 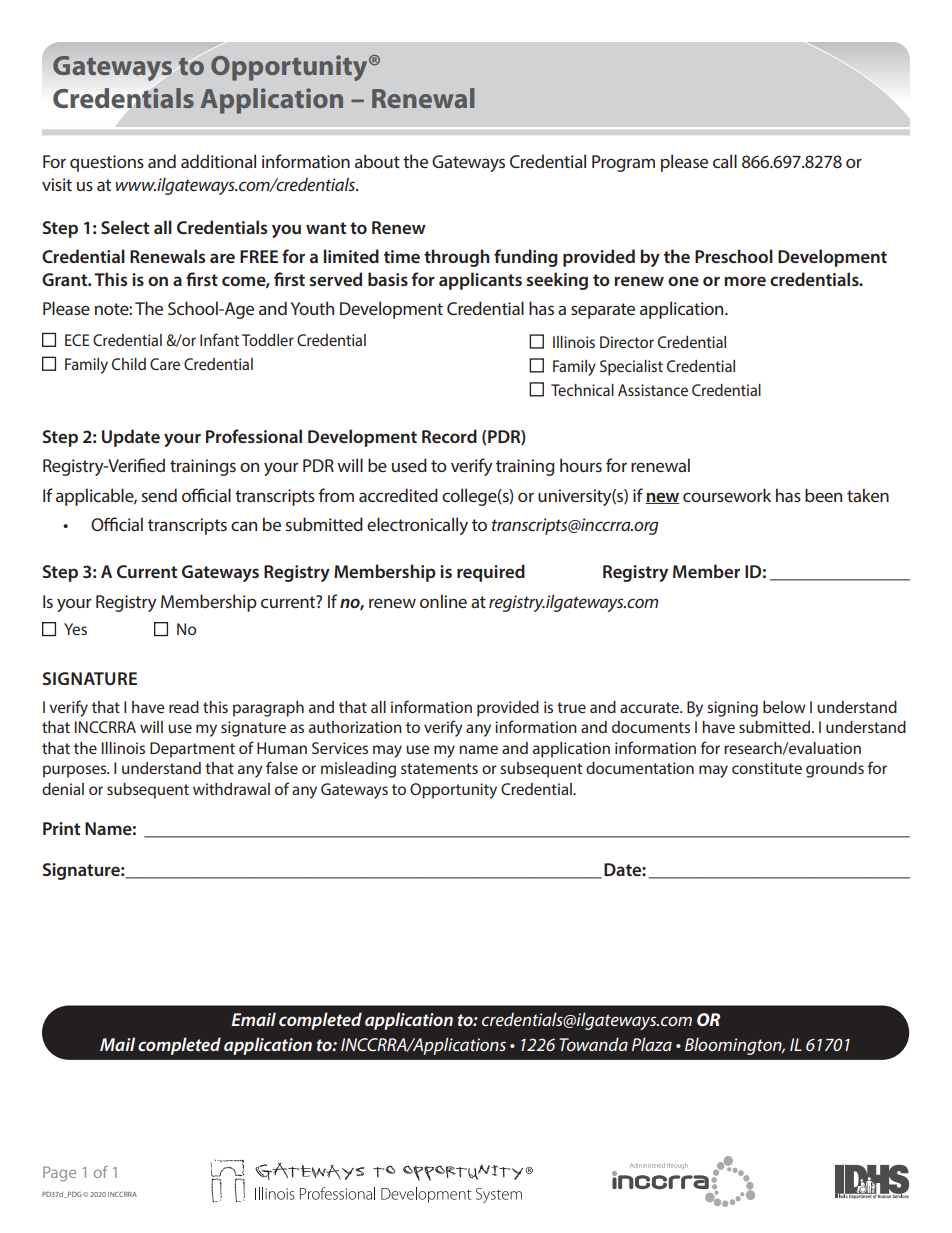 What do you see at coordinates (377, 161) in the screenshot?
I see `about` at bounding box center [377, 161].
